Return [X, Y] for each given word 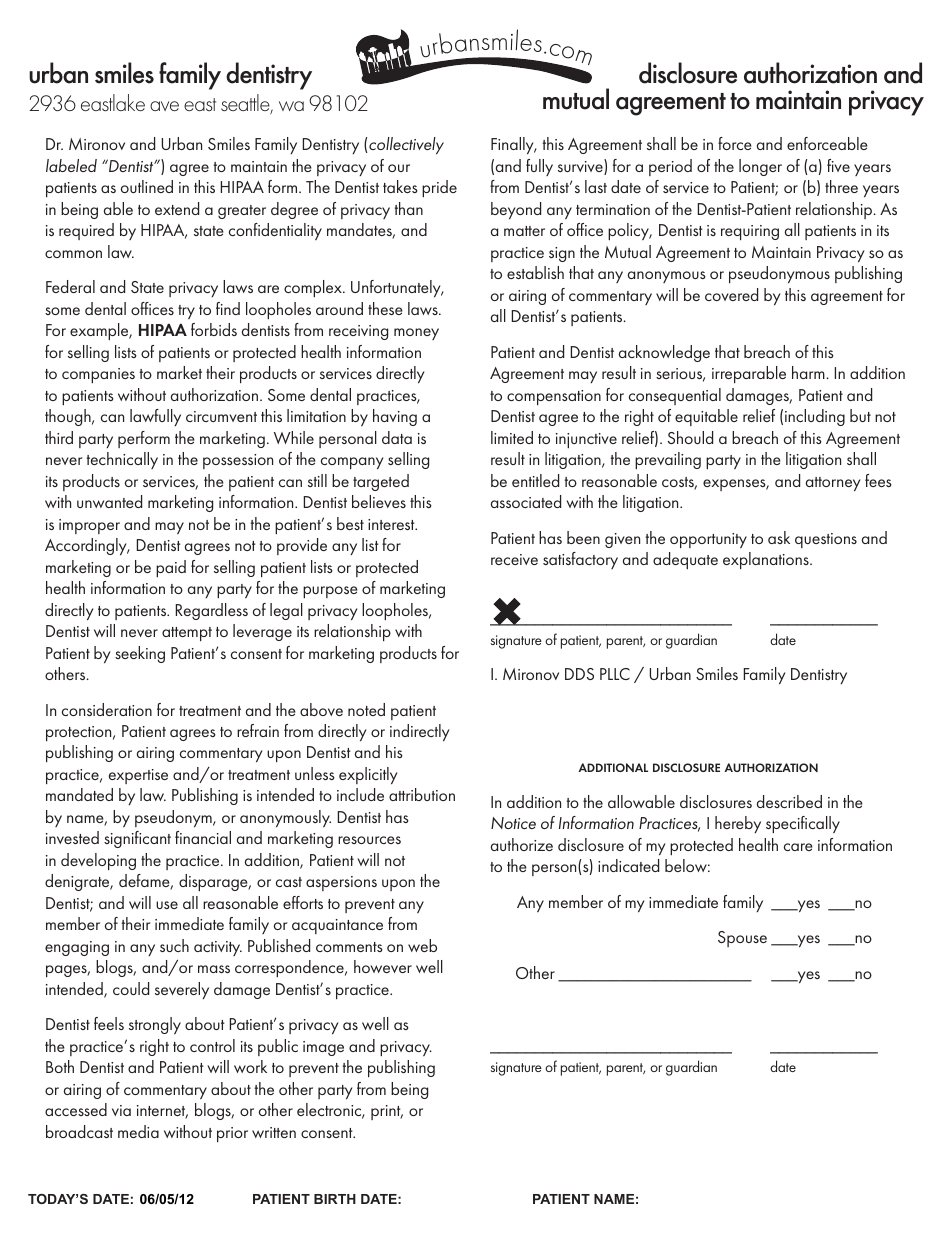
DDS [579, 674]
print [387, 1112]
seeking [140, 654]
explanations [767, 560]
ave [164, 106]
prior [232, 1134]
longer [760, 167]
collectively [406, 145]
